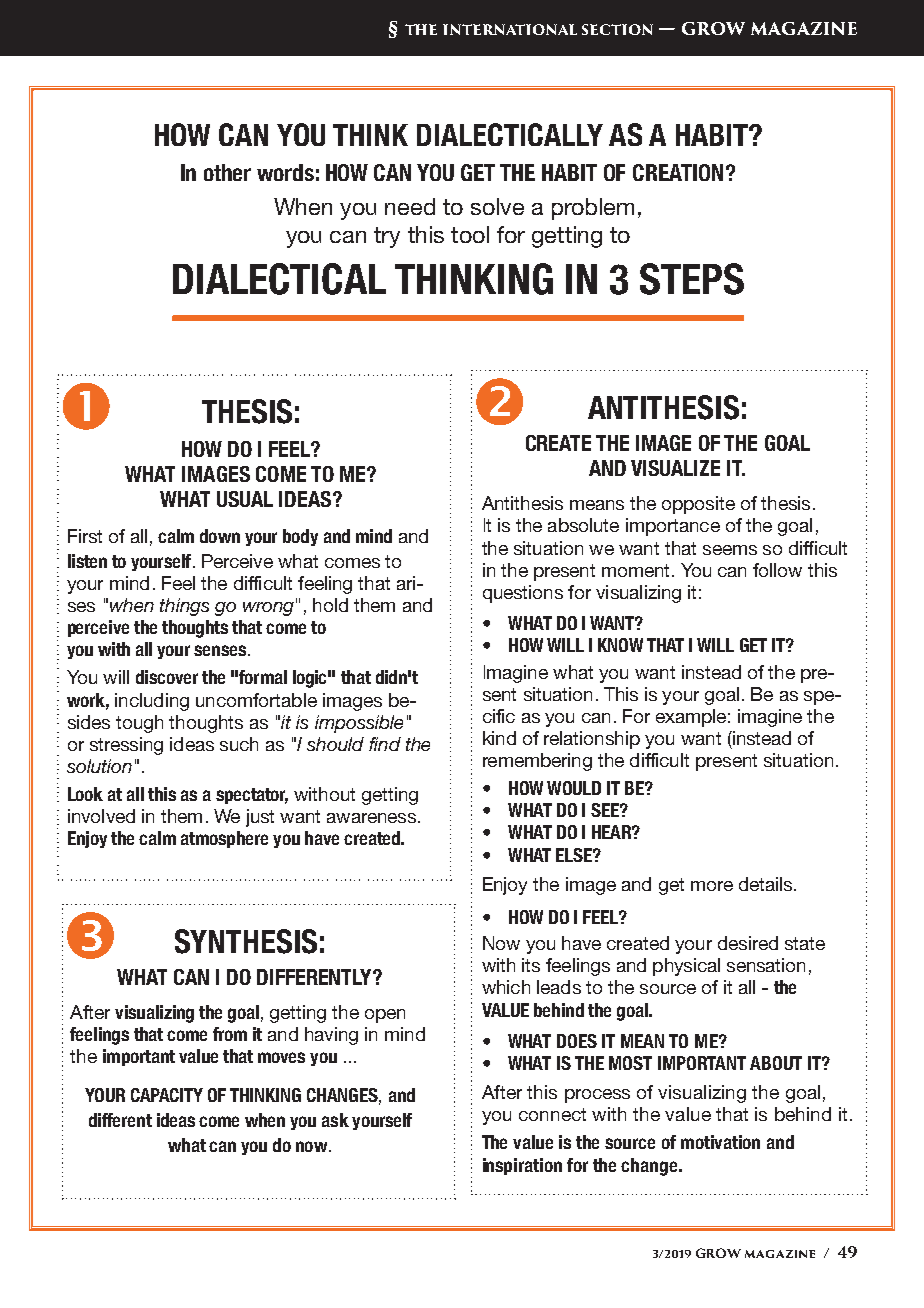 The image size is (924, 1308). What do you see at coordinates (227, 172) in the screenshot?
I see `other` at bounding box center [227, 172].
